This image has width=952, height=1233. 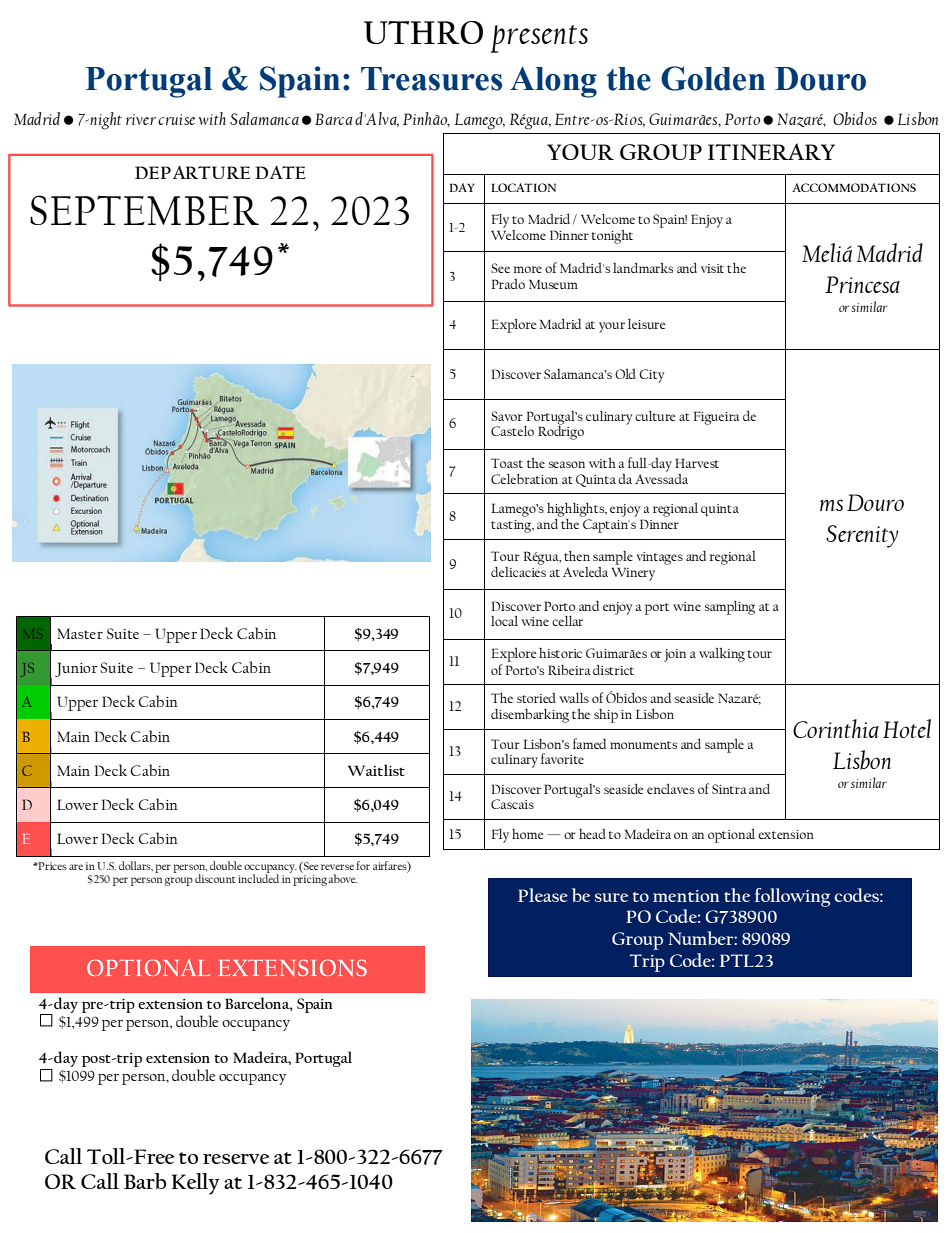 I want to click on SEPTEMBER, so click(x=144, y=210).
